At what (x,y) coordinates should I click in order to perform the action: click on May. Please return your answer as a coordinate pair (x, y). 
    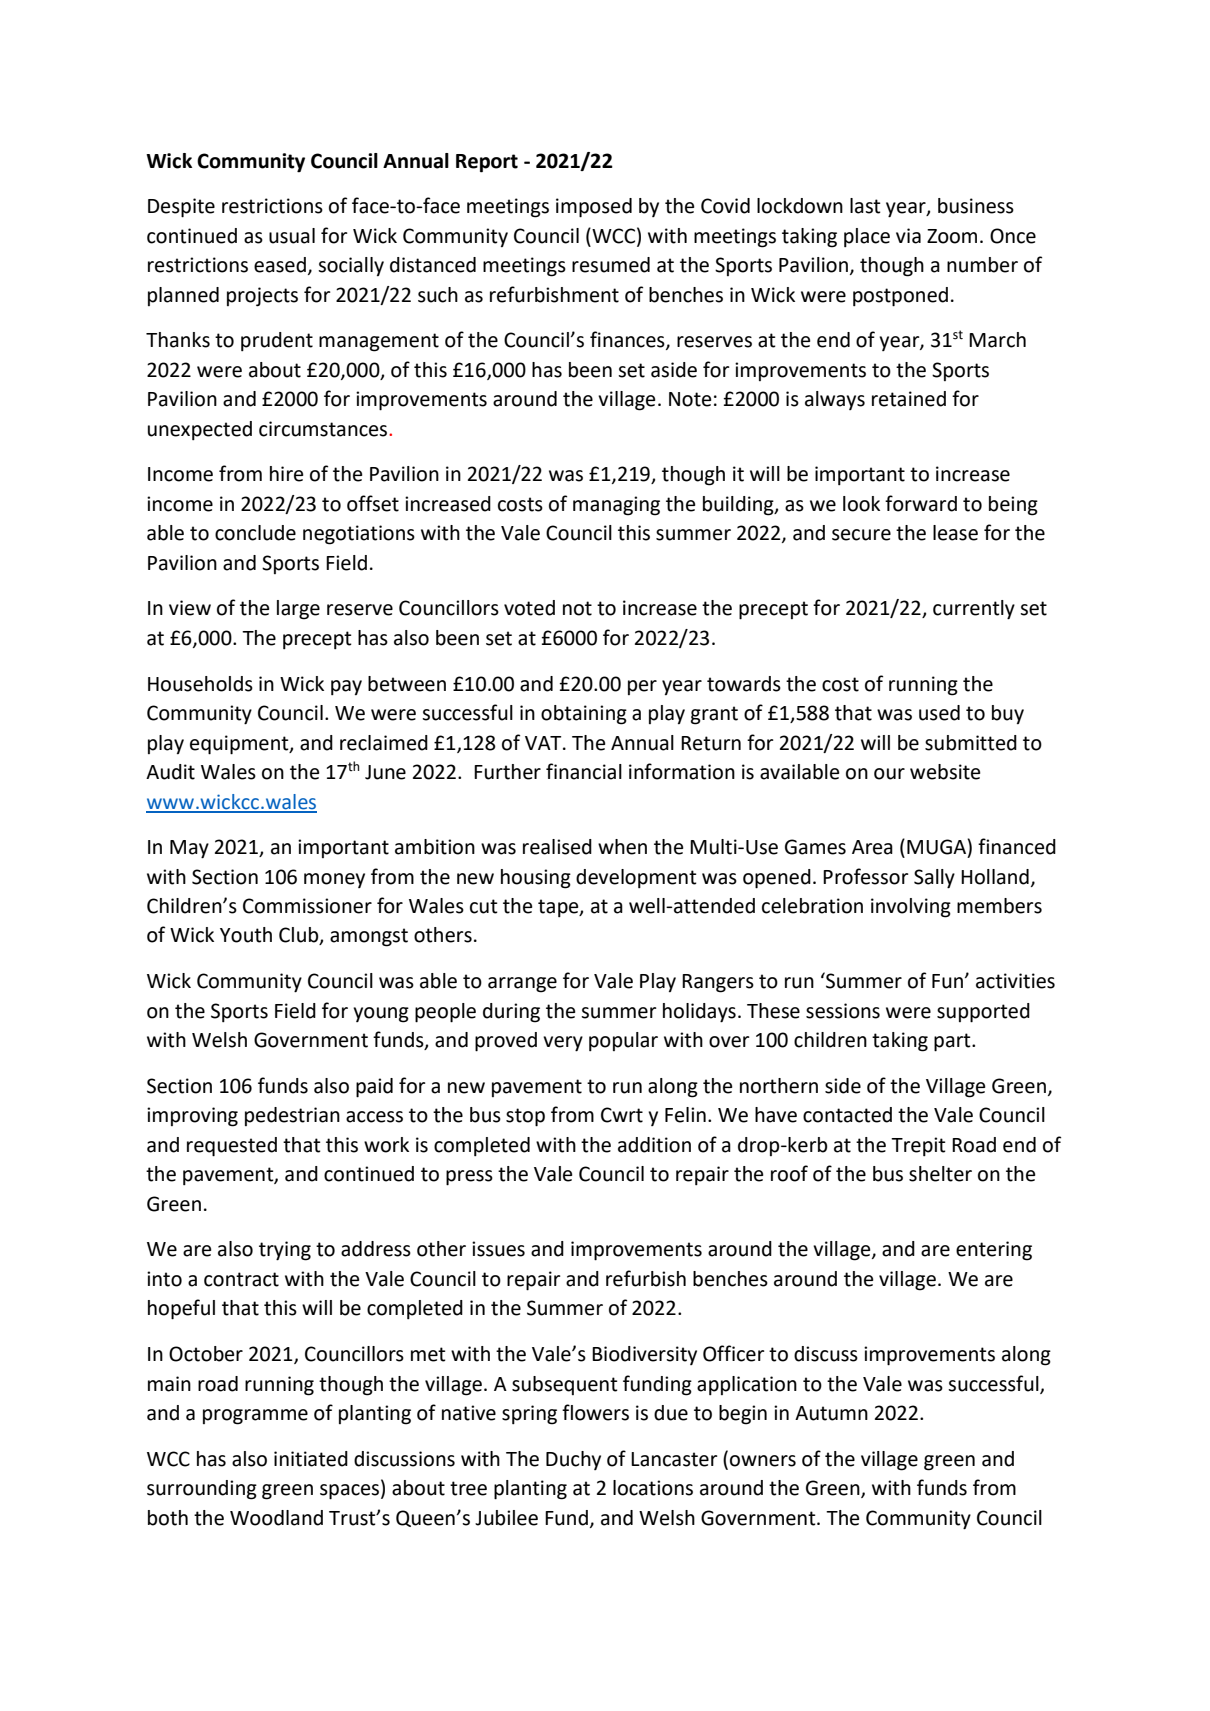
    Looking at the image, I should click on (189, 849).
